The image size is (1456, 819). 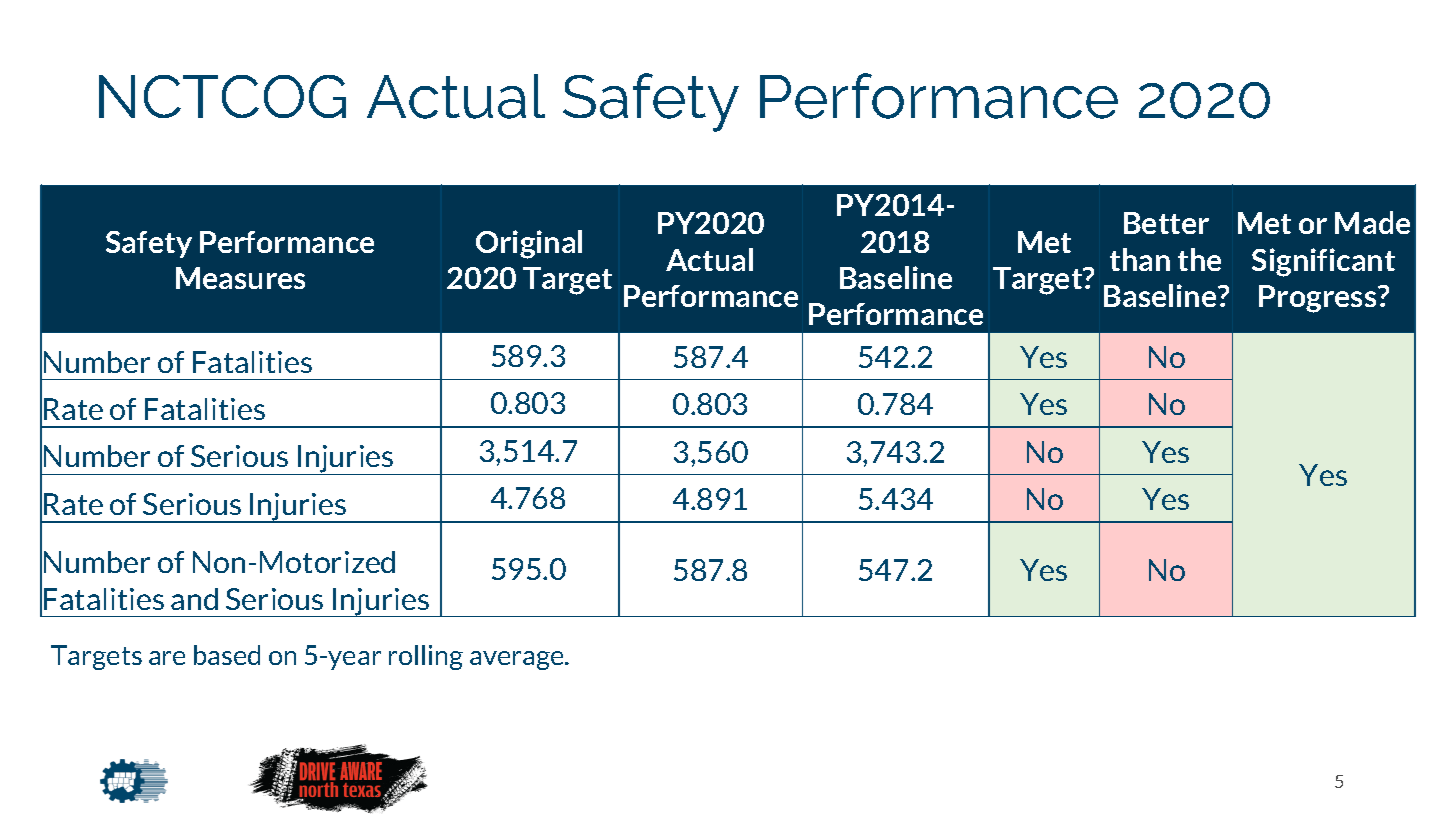 I want to click on Measures, so click(x=240, y=278).
